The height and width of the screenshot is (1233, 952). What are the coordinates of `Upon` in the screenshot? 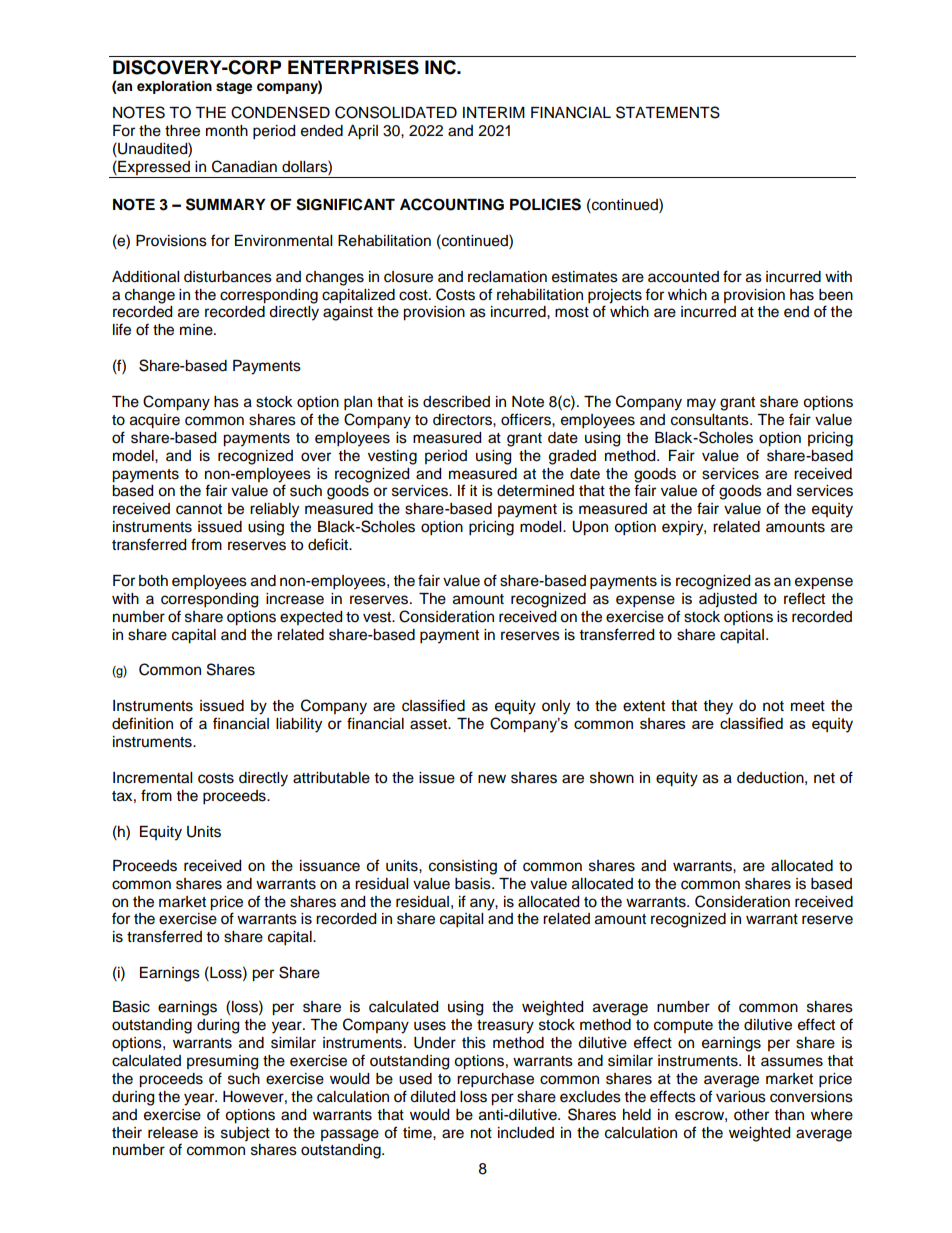 It's located at (590, 528).
